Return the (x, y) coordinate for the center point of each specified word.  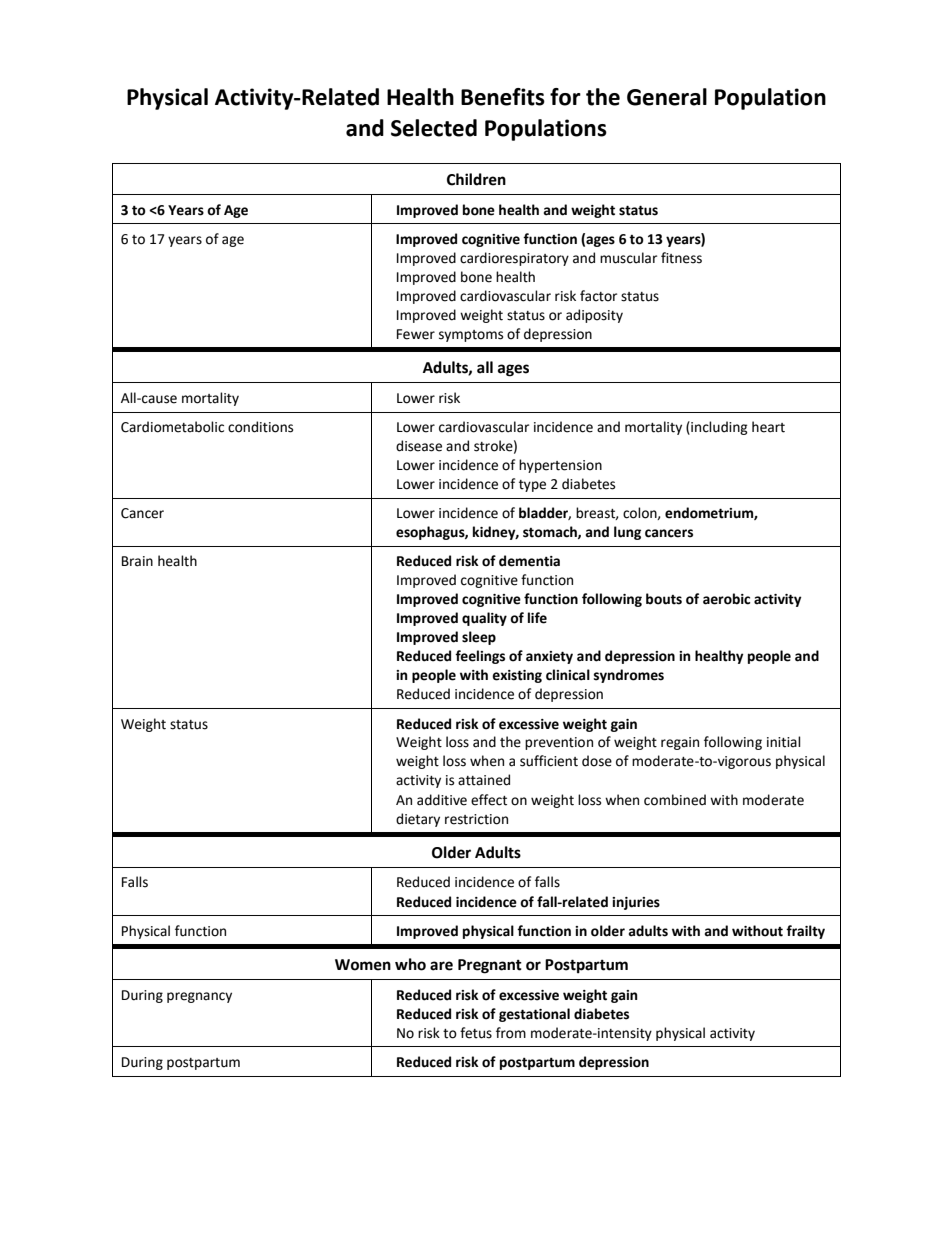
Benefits (503, 97)
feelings (480, 657)
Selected (434, 128)
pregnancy (199, 997)
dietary (418, 820)
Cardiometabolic (172, 427)
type (532, 486)
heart (768, 427)
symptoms (471, 336)
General (667, 97)
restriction (476, 819)
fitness (681, 258)
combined (675, 800)
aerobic (726, 599)
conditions (260, 427)
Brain (137, 561)
